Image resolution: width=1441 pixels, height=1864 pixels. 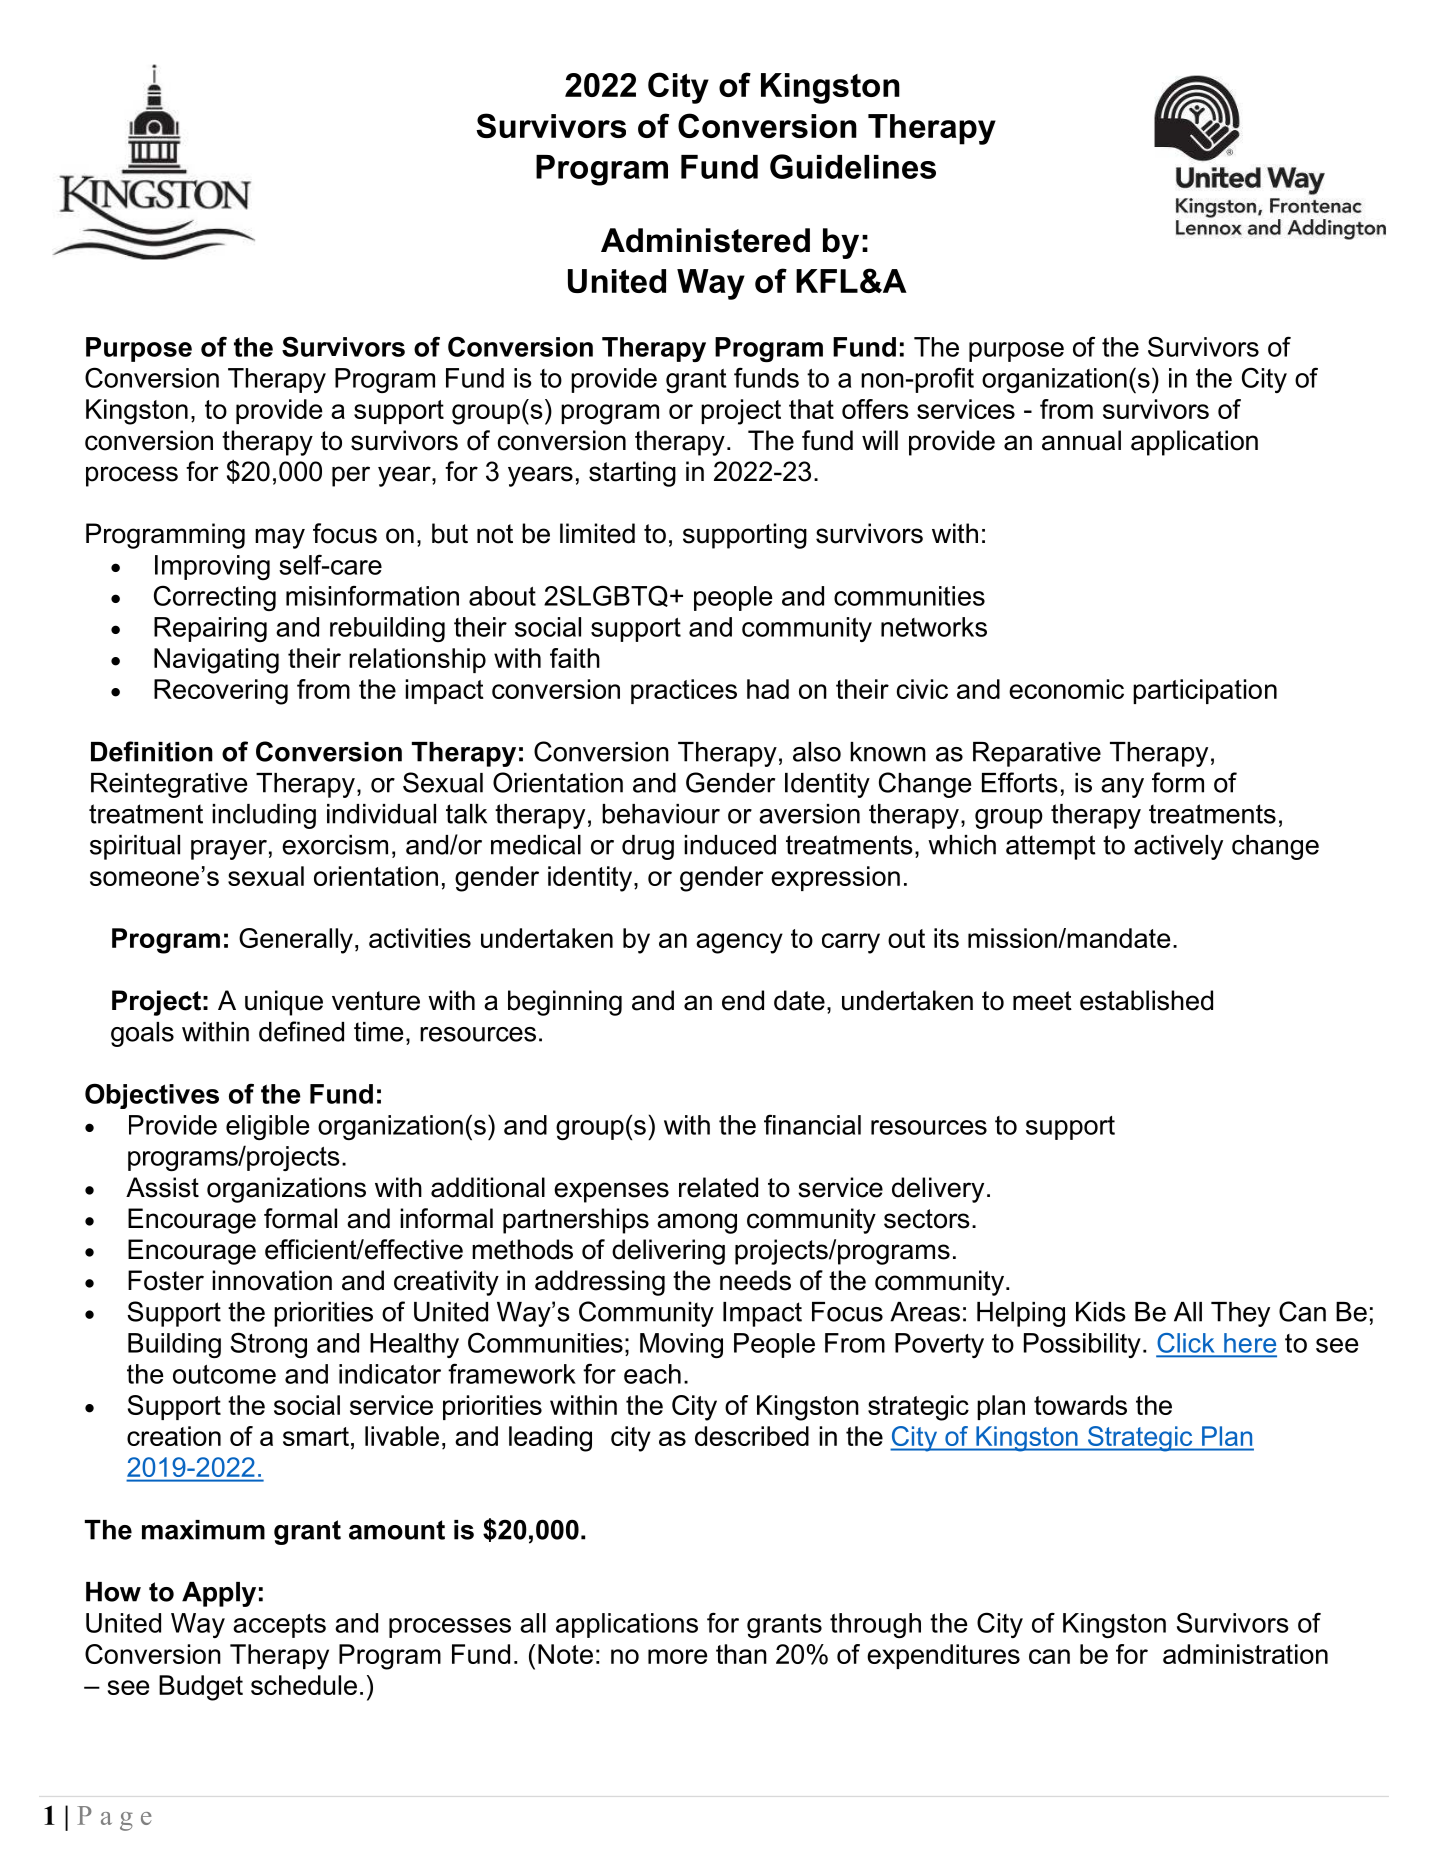 I want to click on accepts, so click(x=279, y=1626).
